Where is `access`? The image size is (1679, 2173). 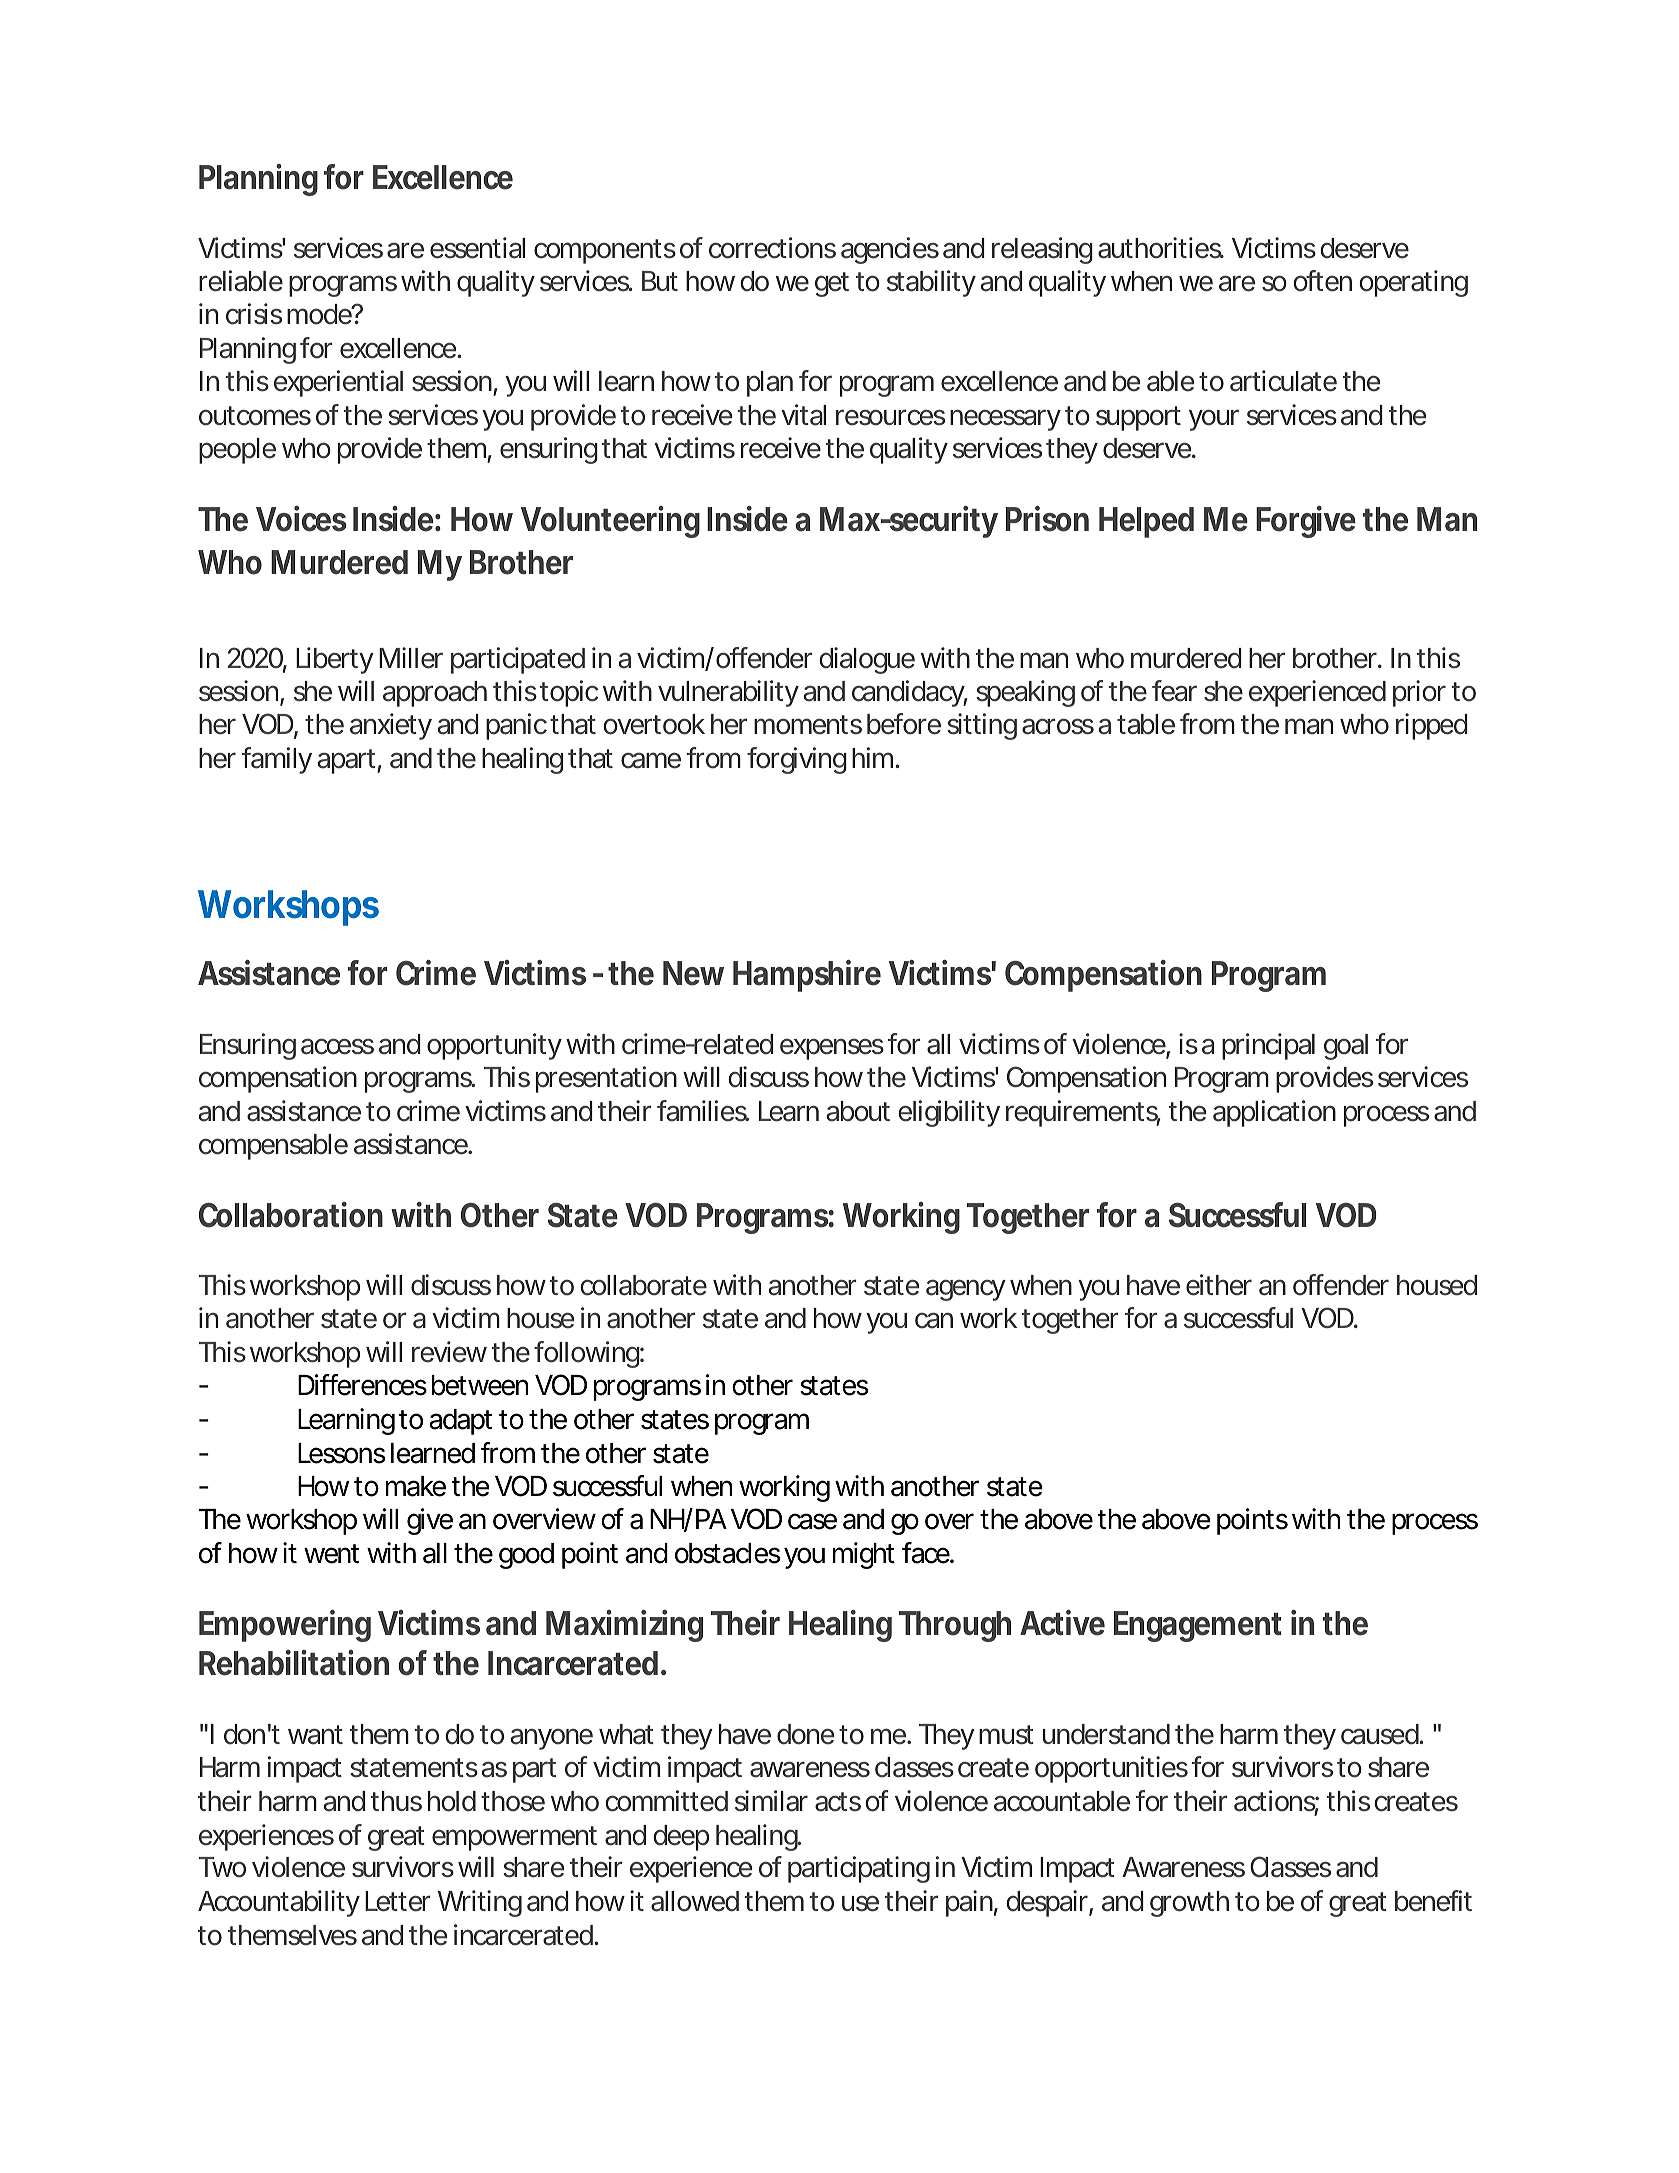
access is located at coordinates (337, 1046).
